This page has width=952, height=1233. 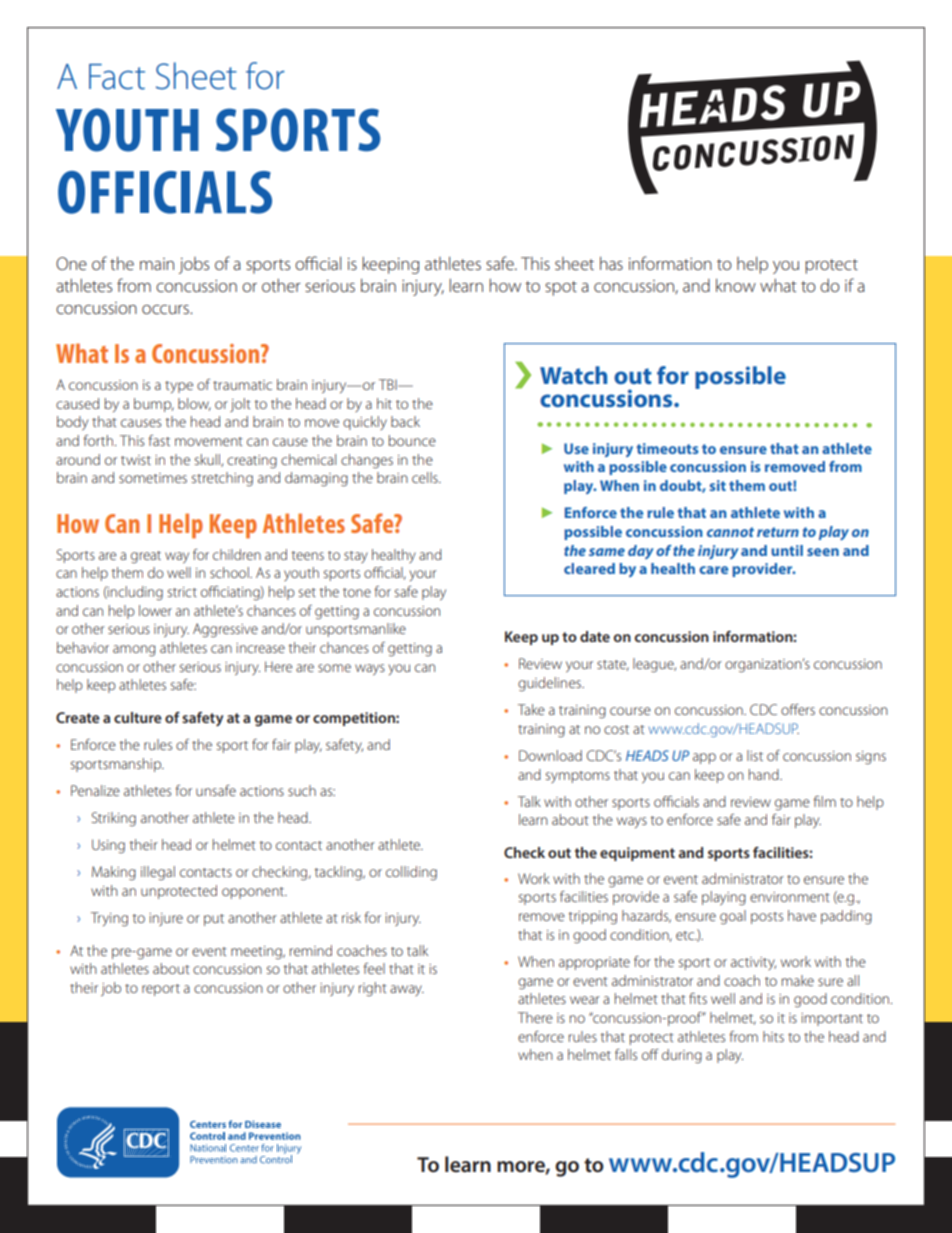 I want to click on hand, so click(x=765, y=774).
